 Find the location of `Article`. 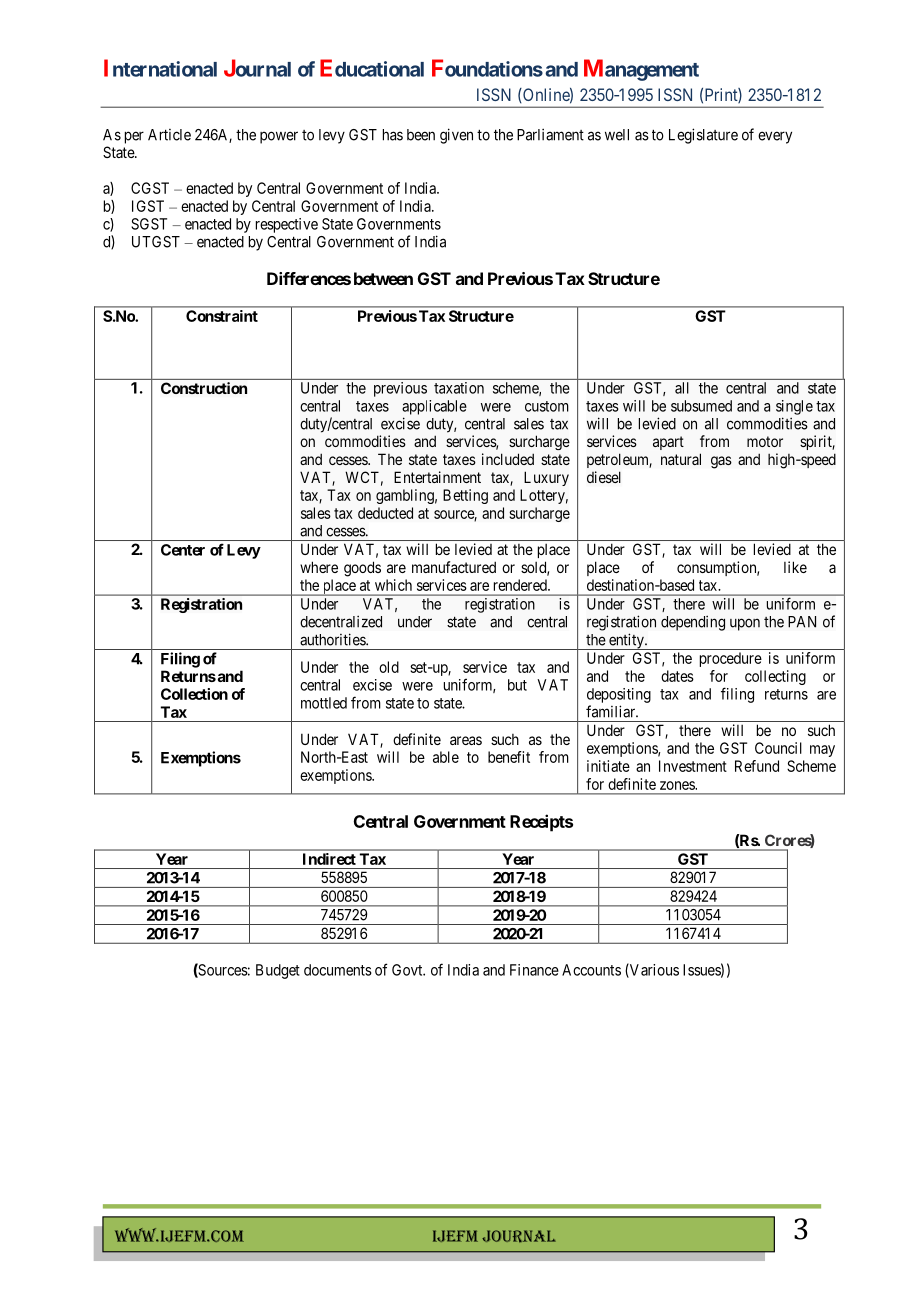

Article is located at coordinates (169, 135).
